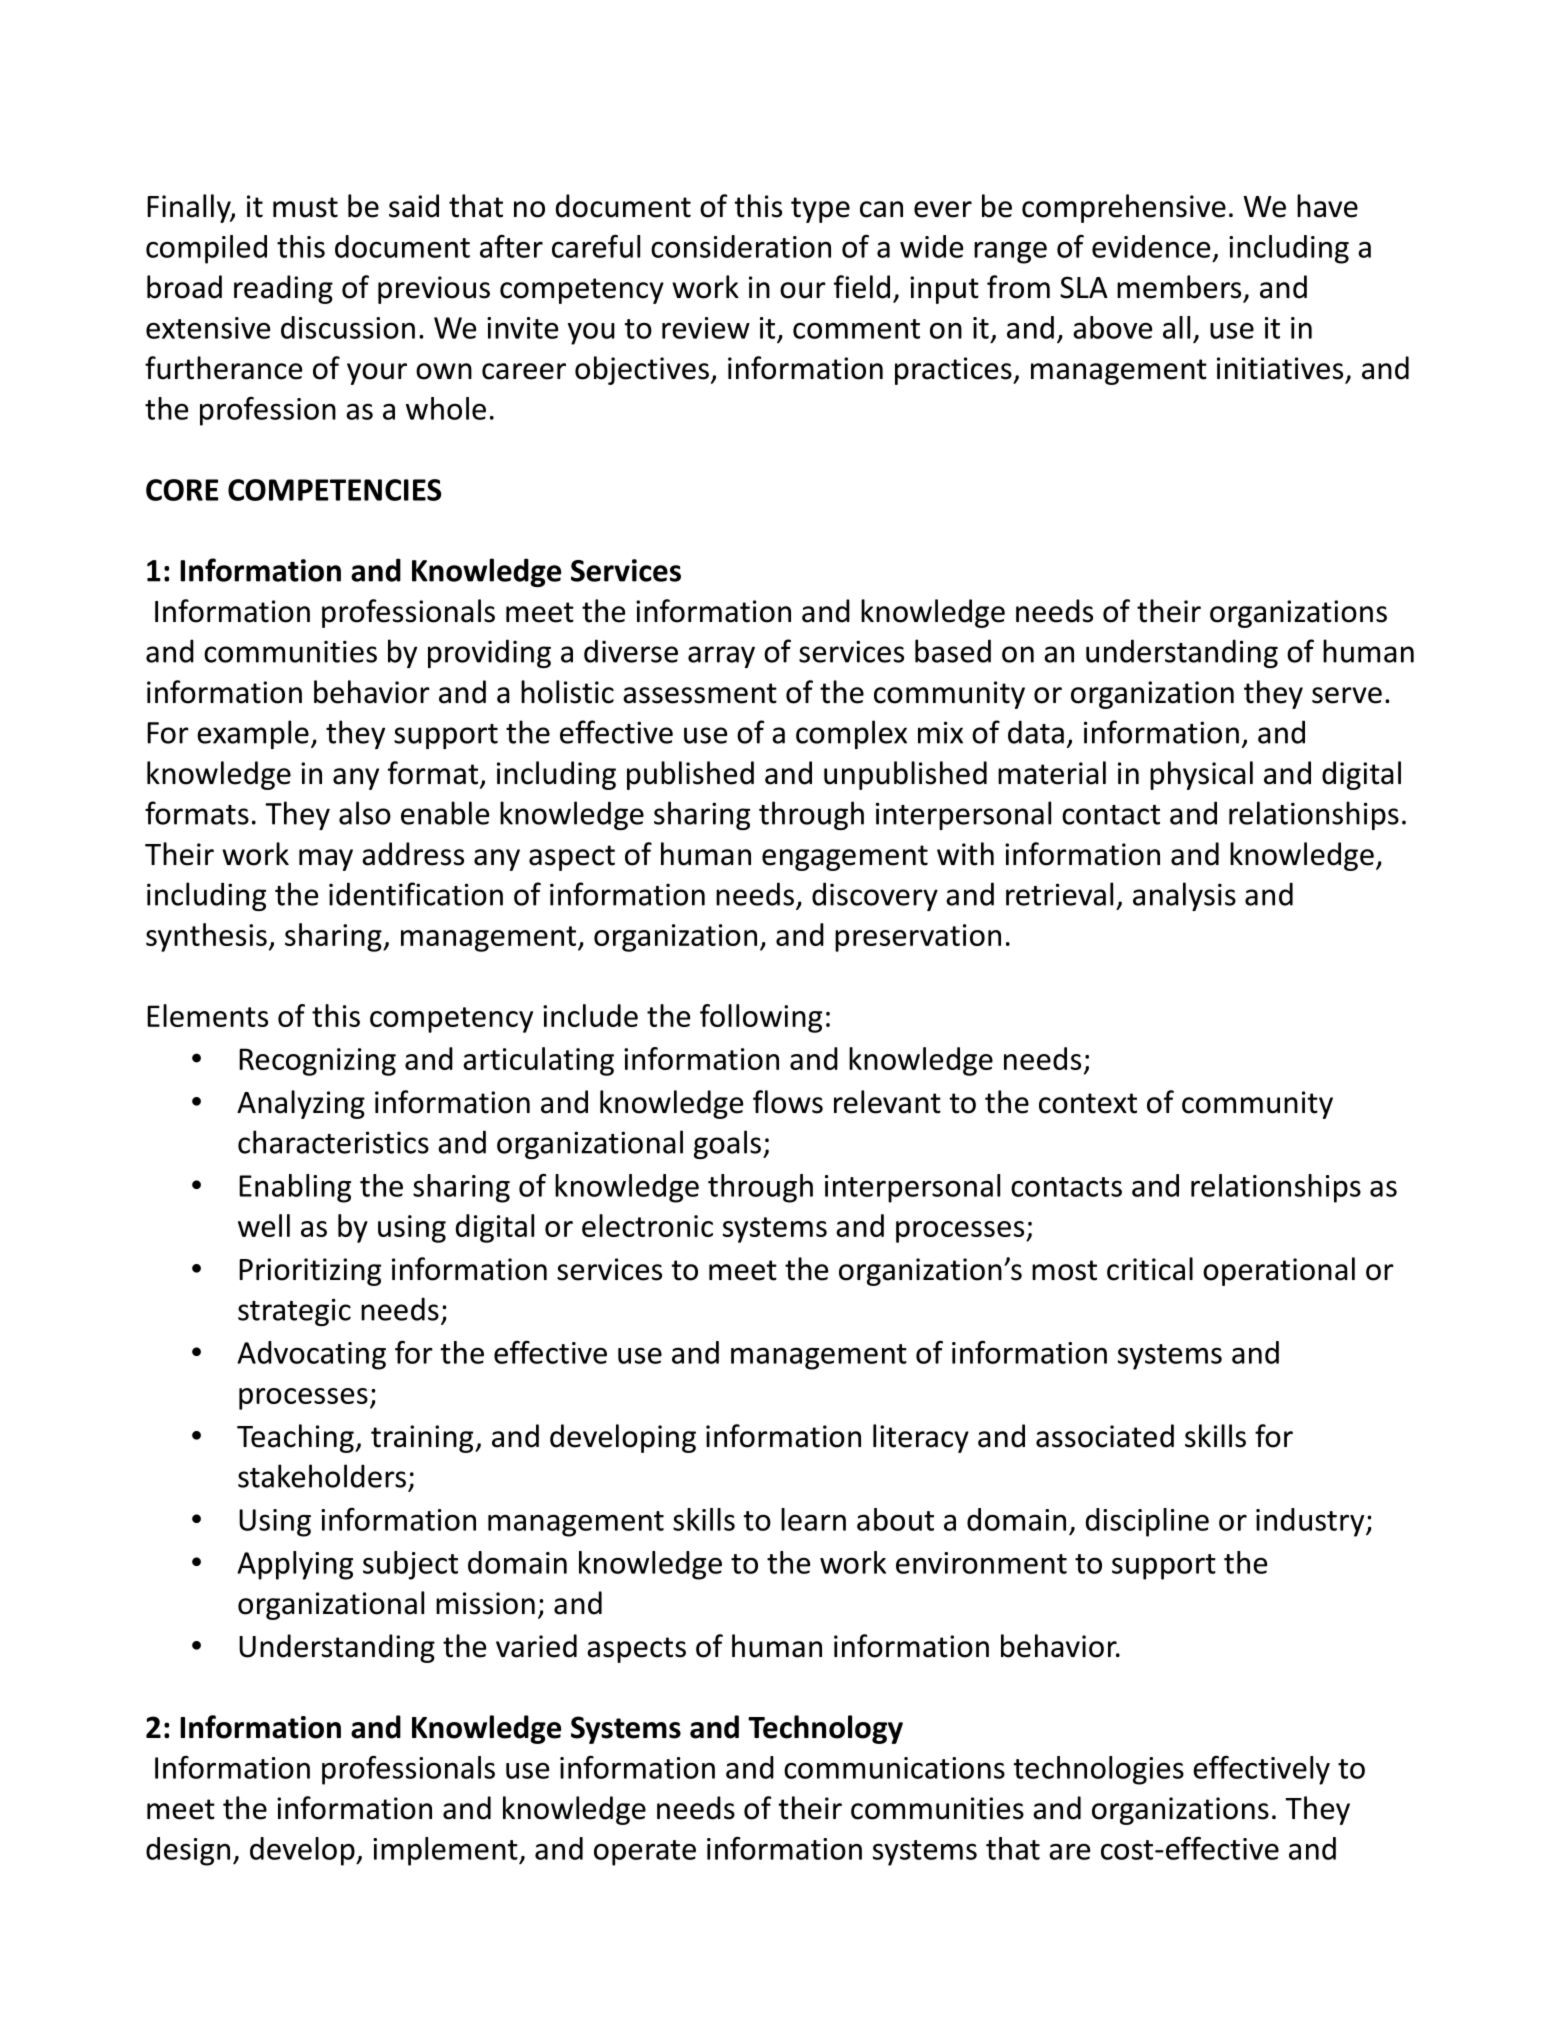 Image resolution: width=1563 pixels, height=2023 pixels. I want to click on Technology, so click(825, 1729).
